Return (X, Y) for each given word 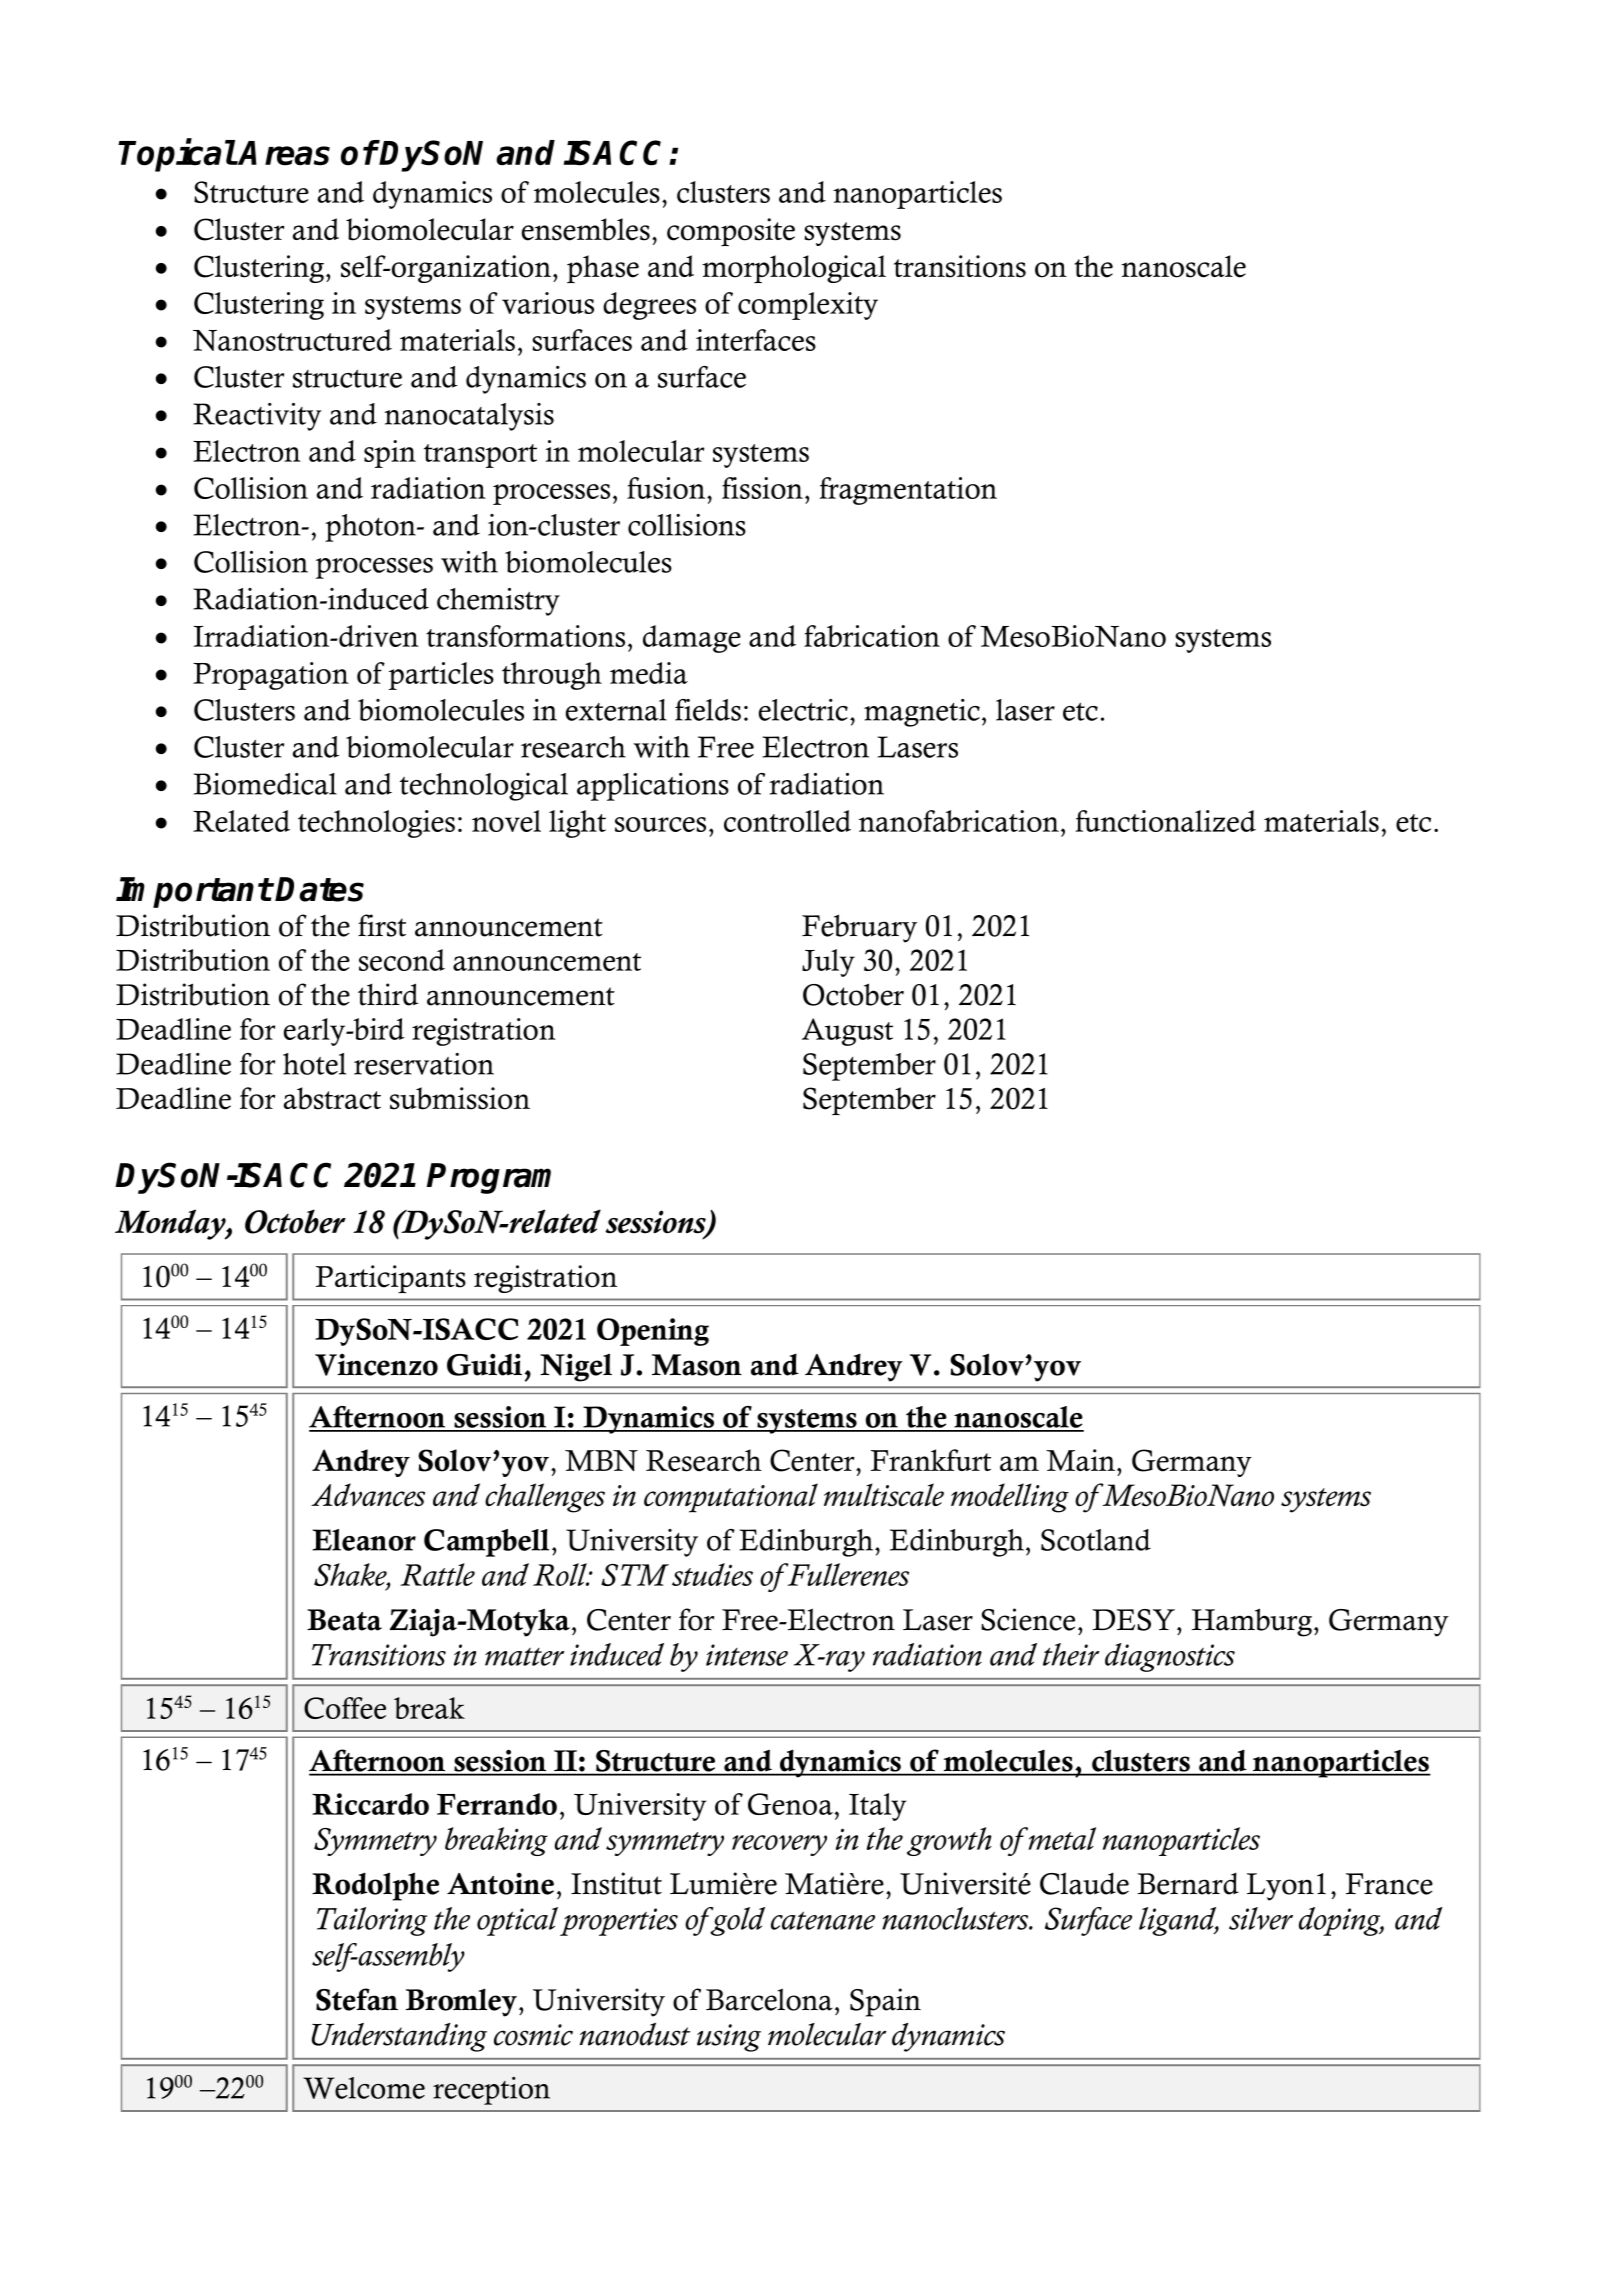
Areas (284, 153)
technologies (376, 824)
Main (1080, 1460)
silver (1261, 1918)
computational (731, 1498)
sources (660, 824)
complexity (808, 306)
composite (731, 232)
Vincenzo (376, 1365)
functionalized (1166, 821)
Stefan (357, 1999)
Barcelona (769, 1999)
